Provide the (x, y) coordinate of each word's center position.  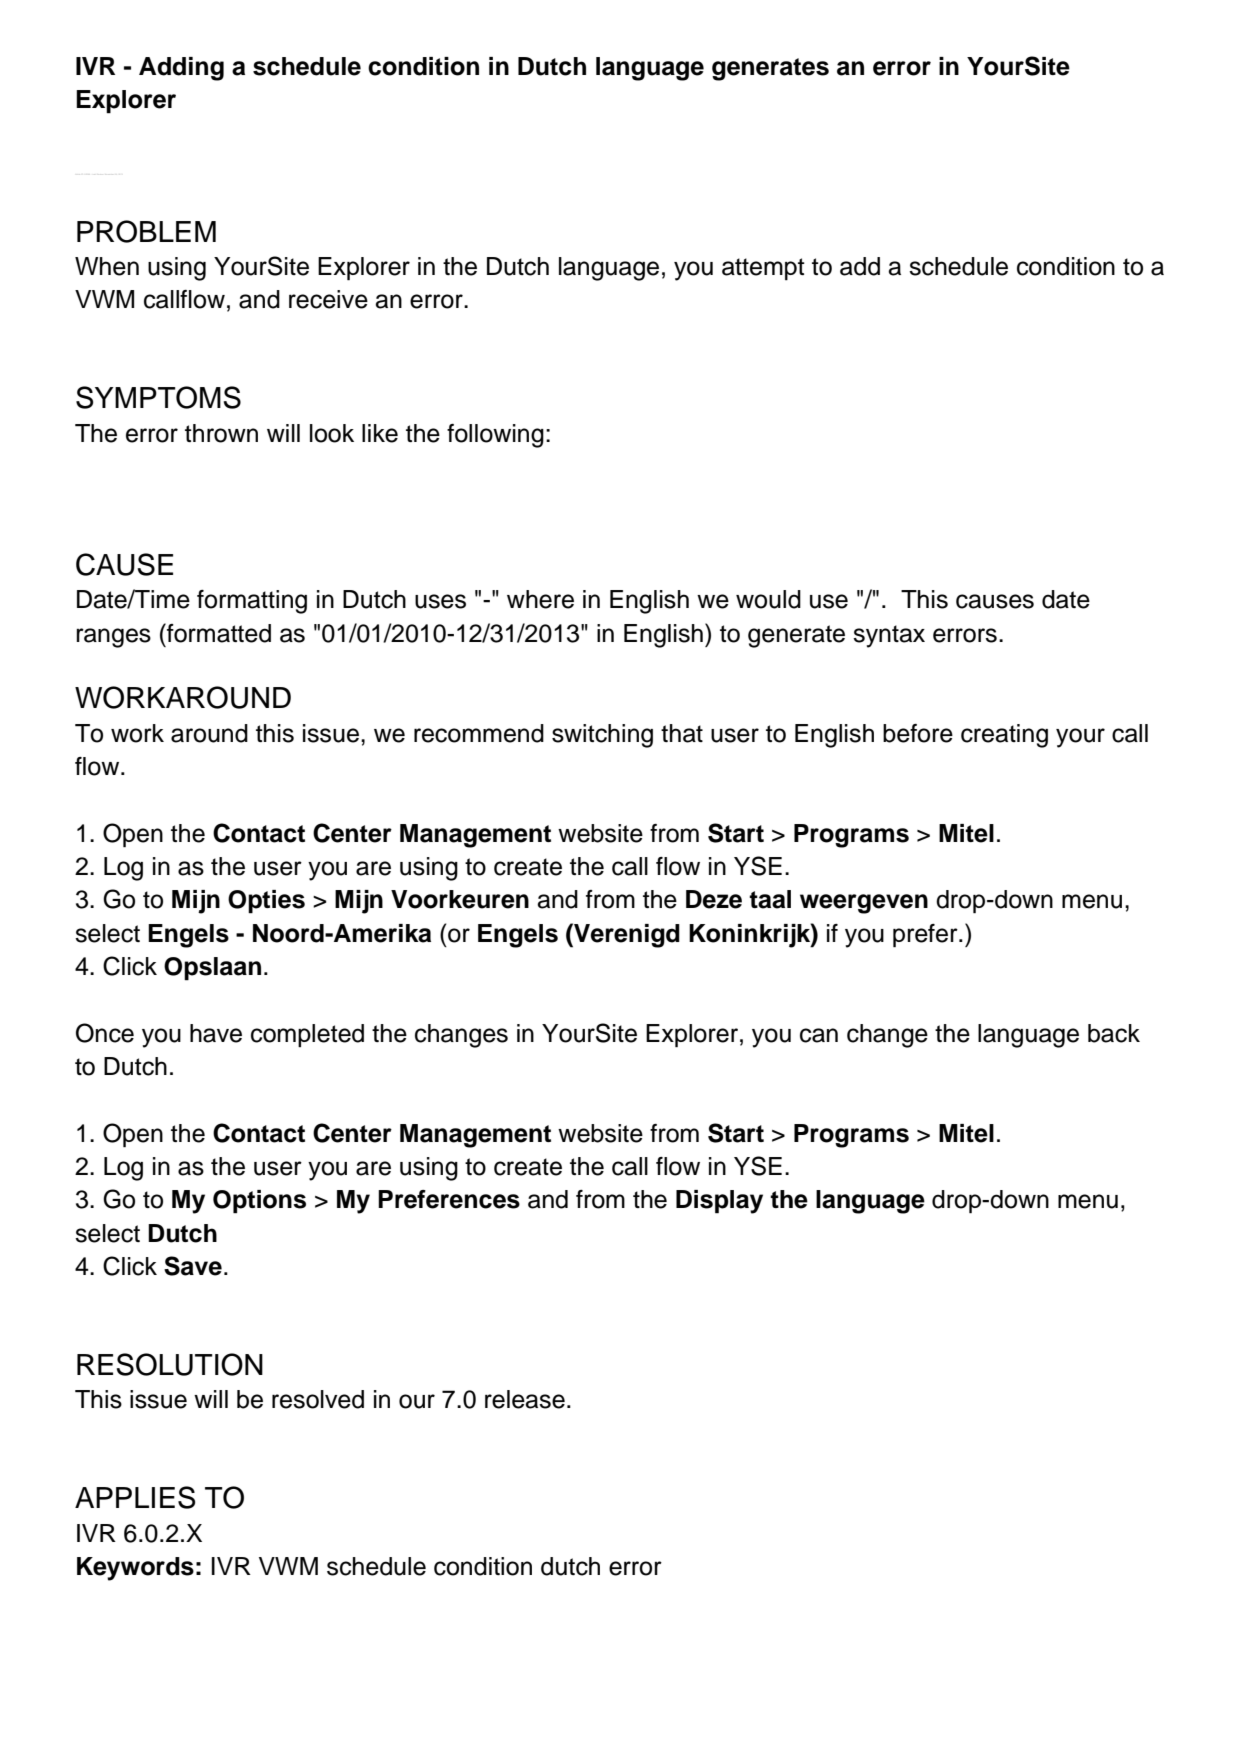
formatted (218, 633)
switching (602, 736)
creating (1004, 736)
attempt (763, 269)
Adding (181, 69)
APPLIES (135, 1497)
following (495, 436)
